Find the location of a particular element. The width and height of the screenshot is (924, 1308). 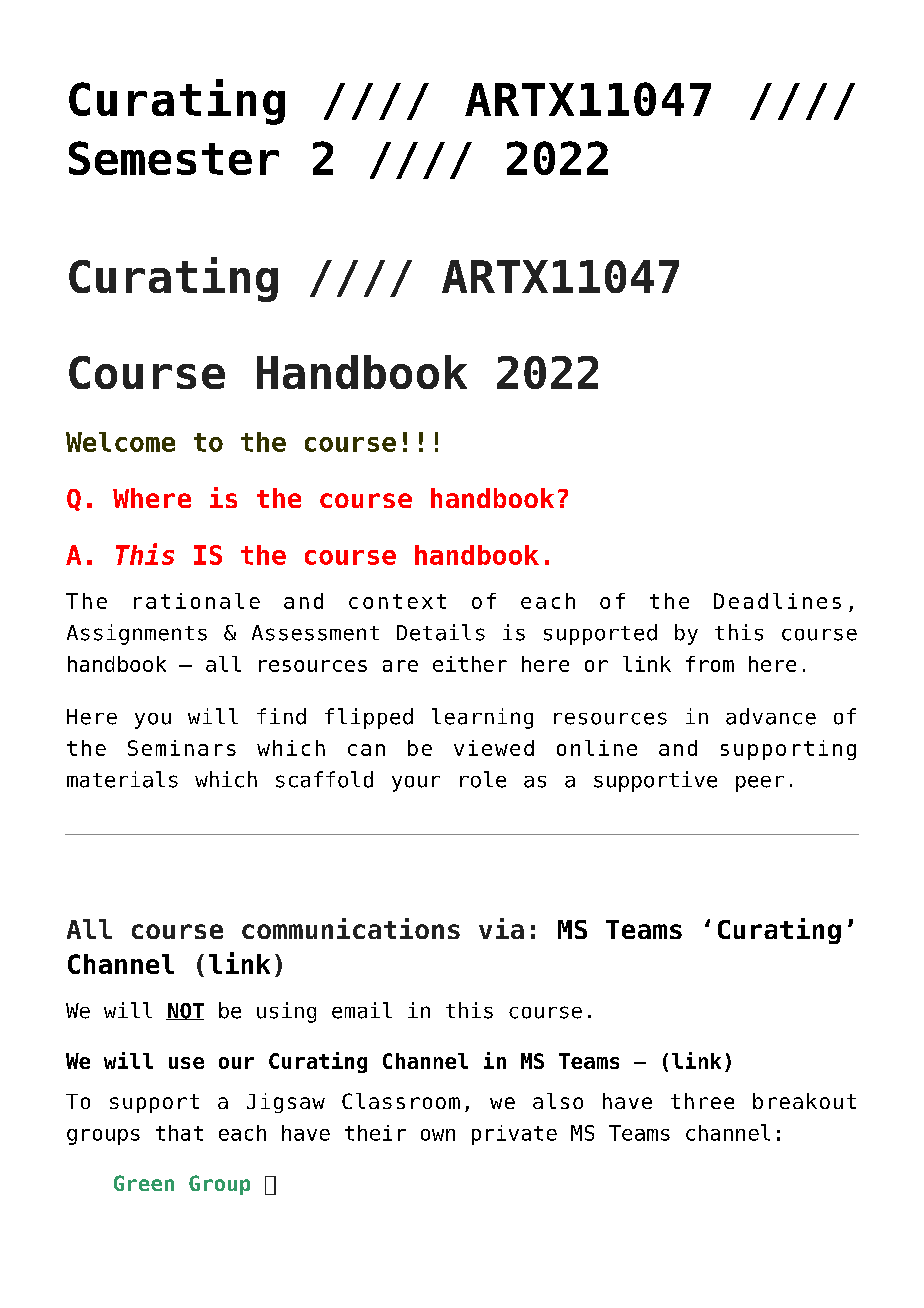

Welcome is located at coordinates (120, 442).
